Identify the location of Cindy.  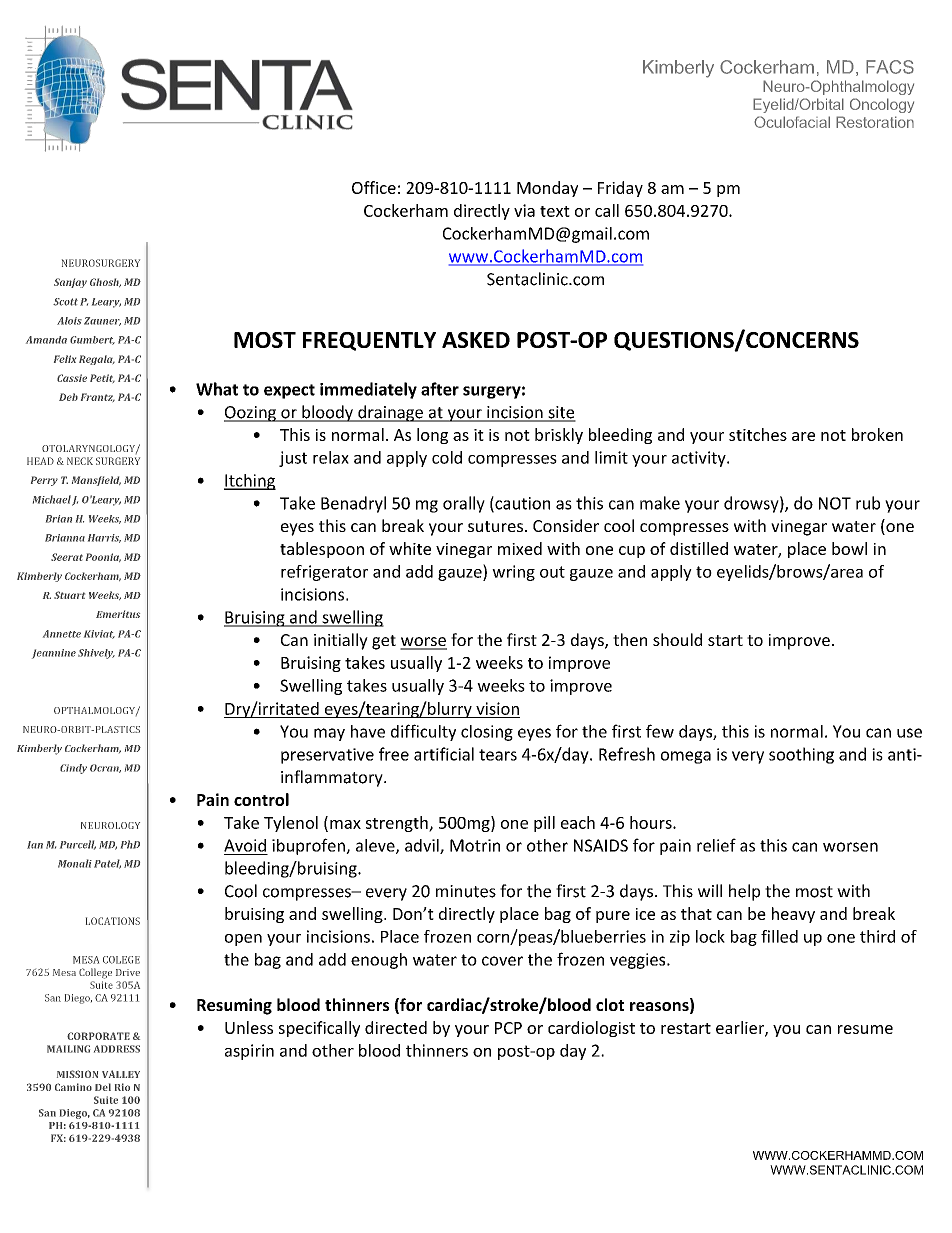
(73, 769).
